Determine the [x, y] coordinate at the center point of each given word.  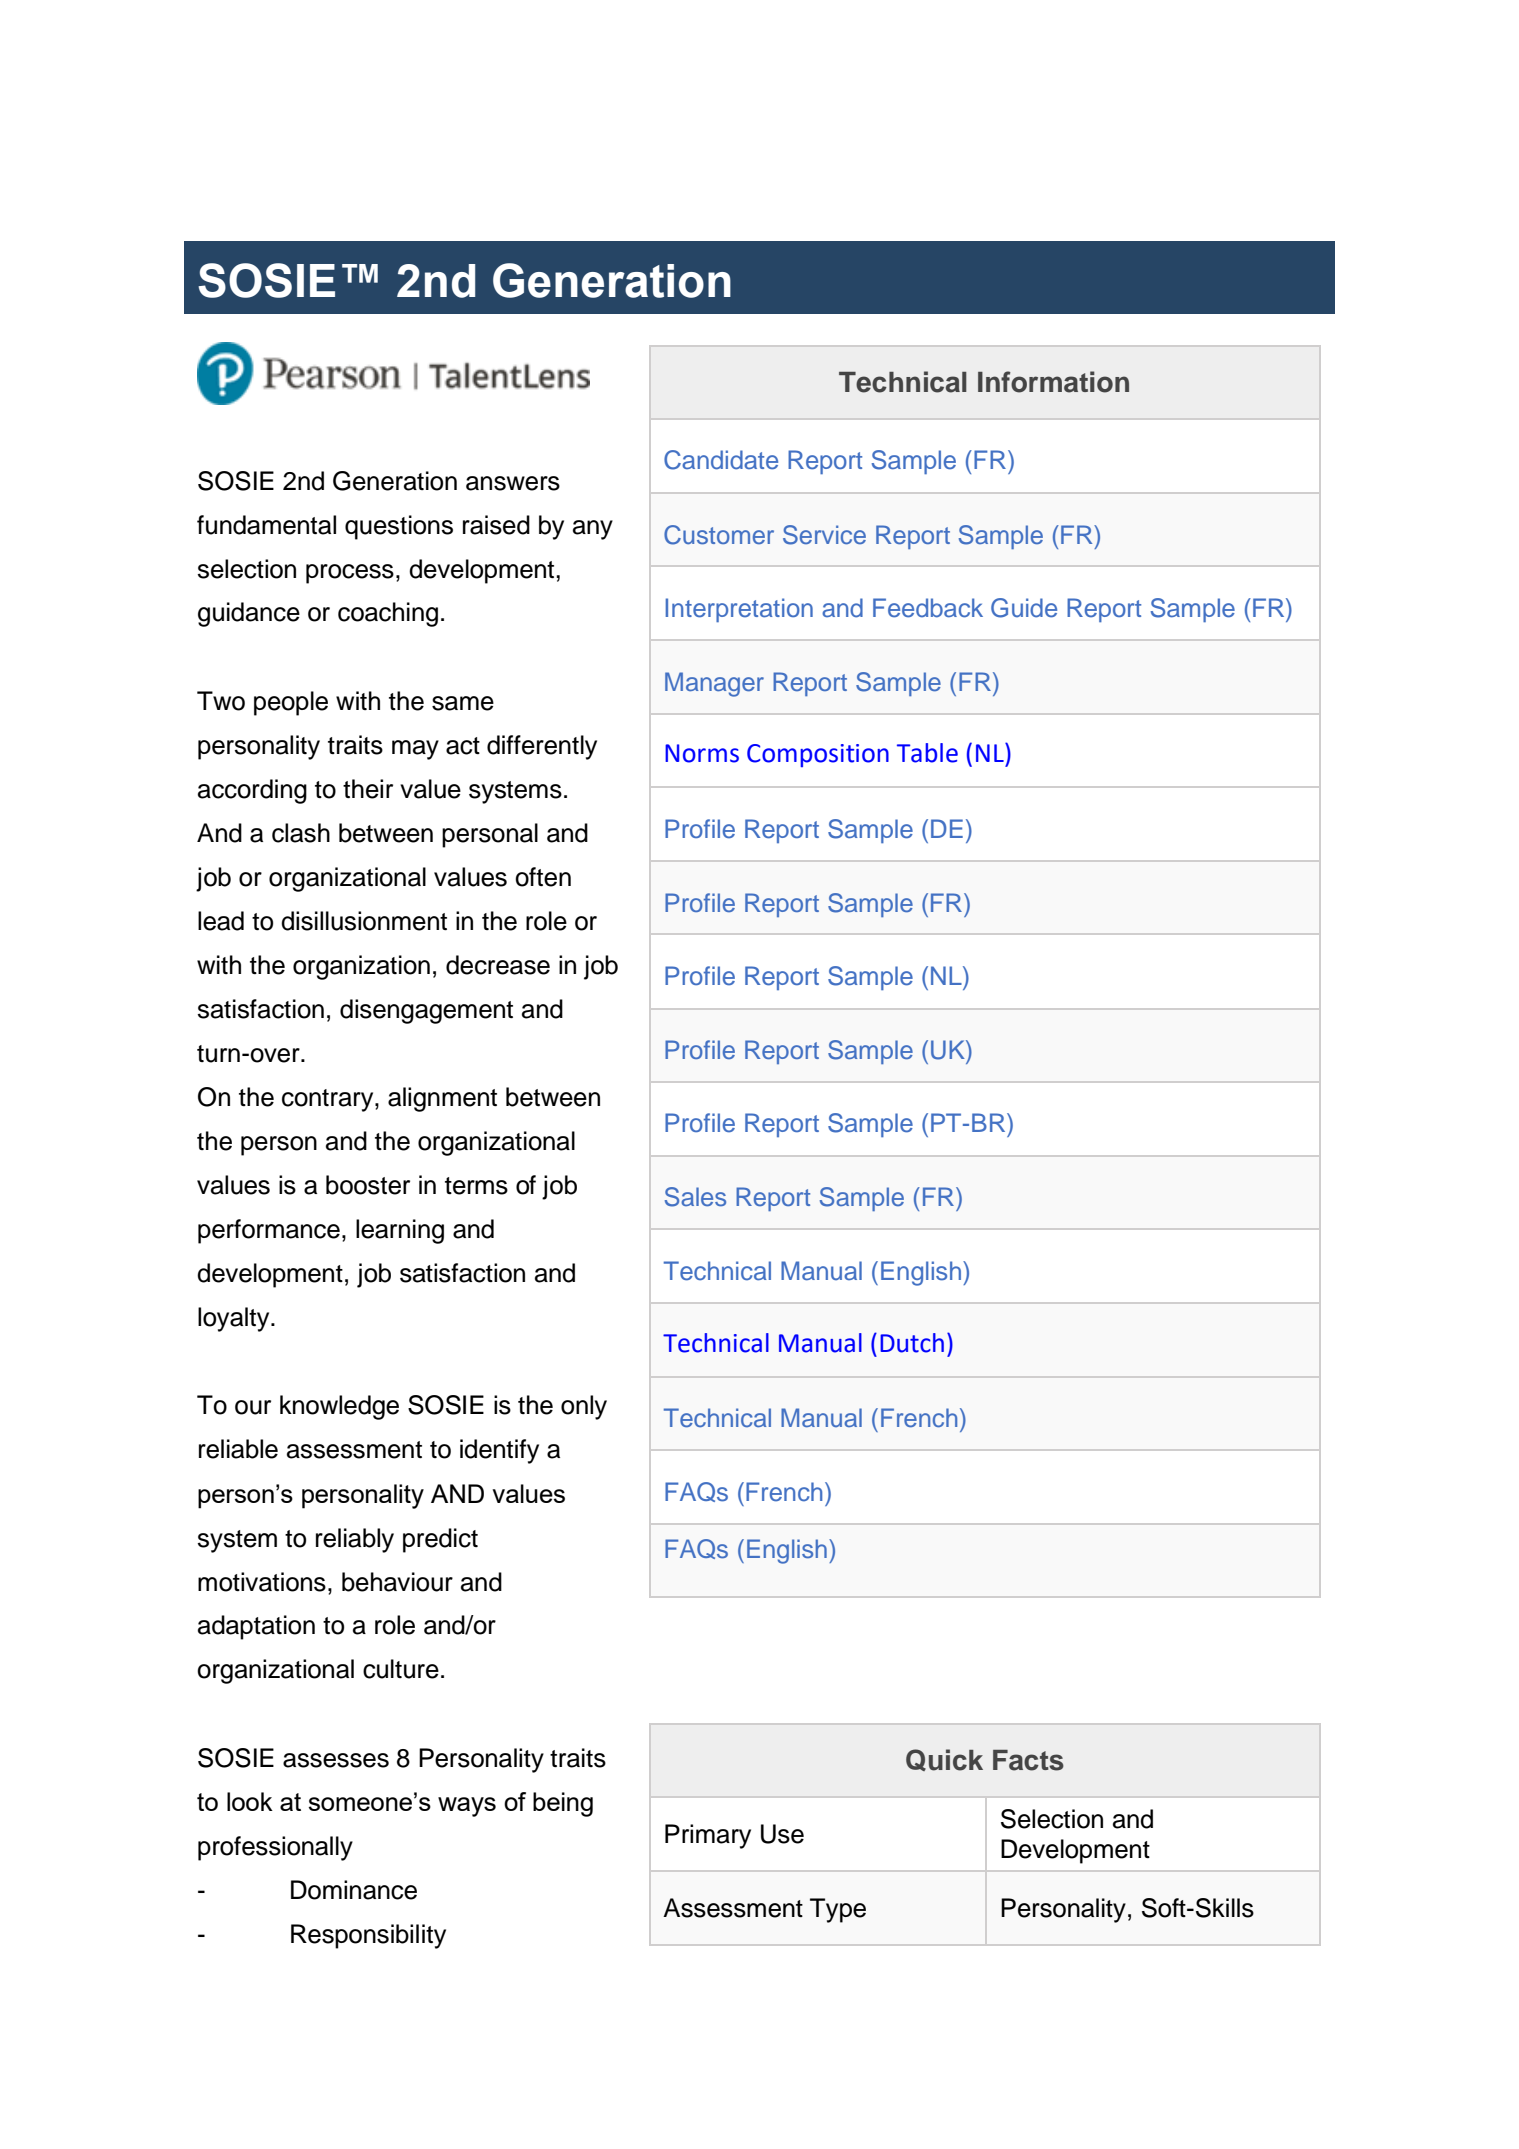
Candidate [721, 460]
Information [1053, 382]
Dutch [912, 1343]
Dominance [354, 1890]
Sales [695, 1197]
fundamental [266, 525]
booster [368, 1185]
